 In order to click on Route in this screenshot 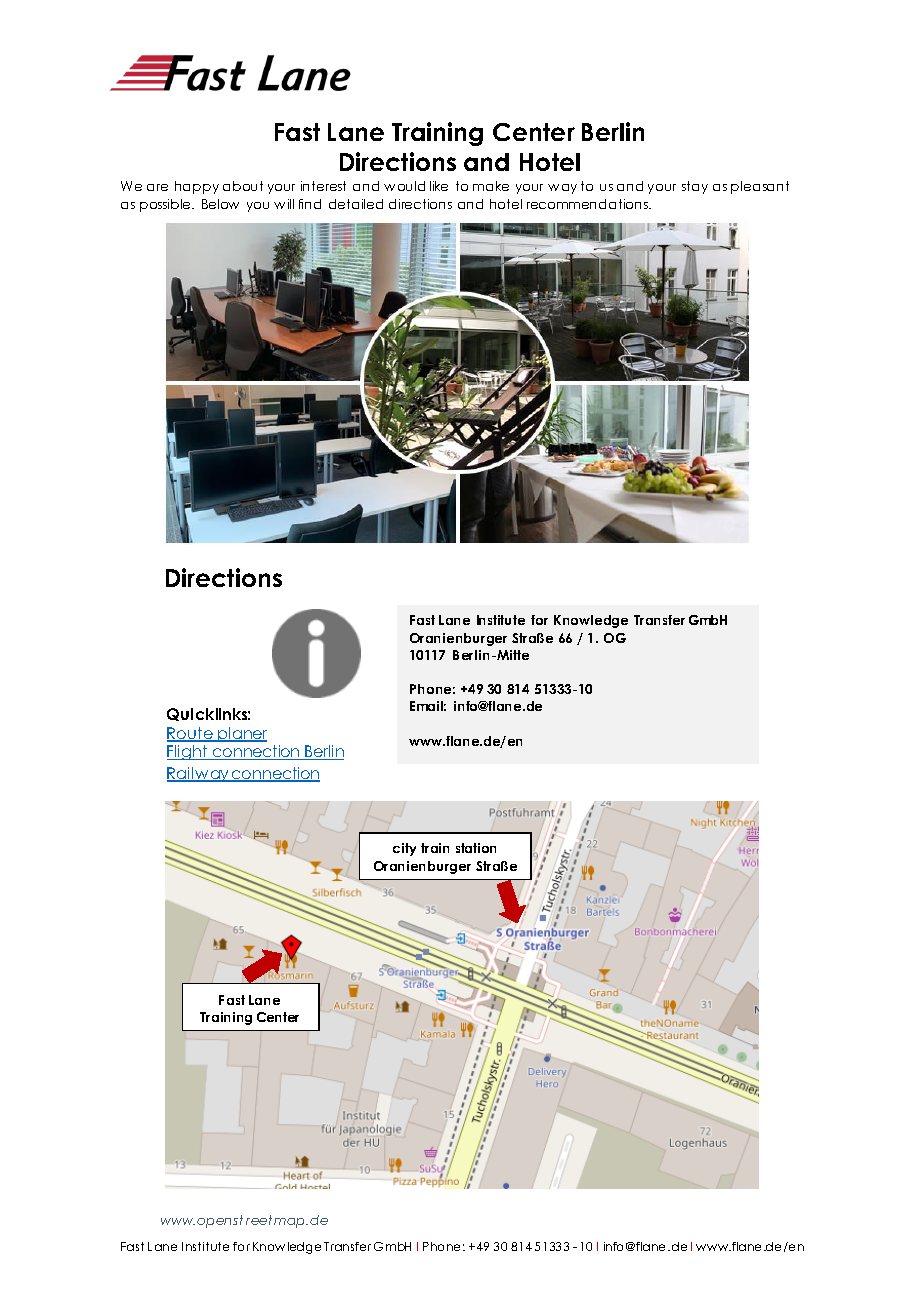, I will do `click(191, 734)`.
